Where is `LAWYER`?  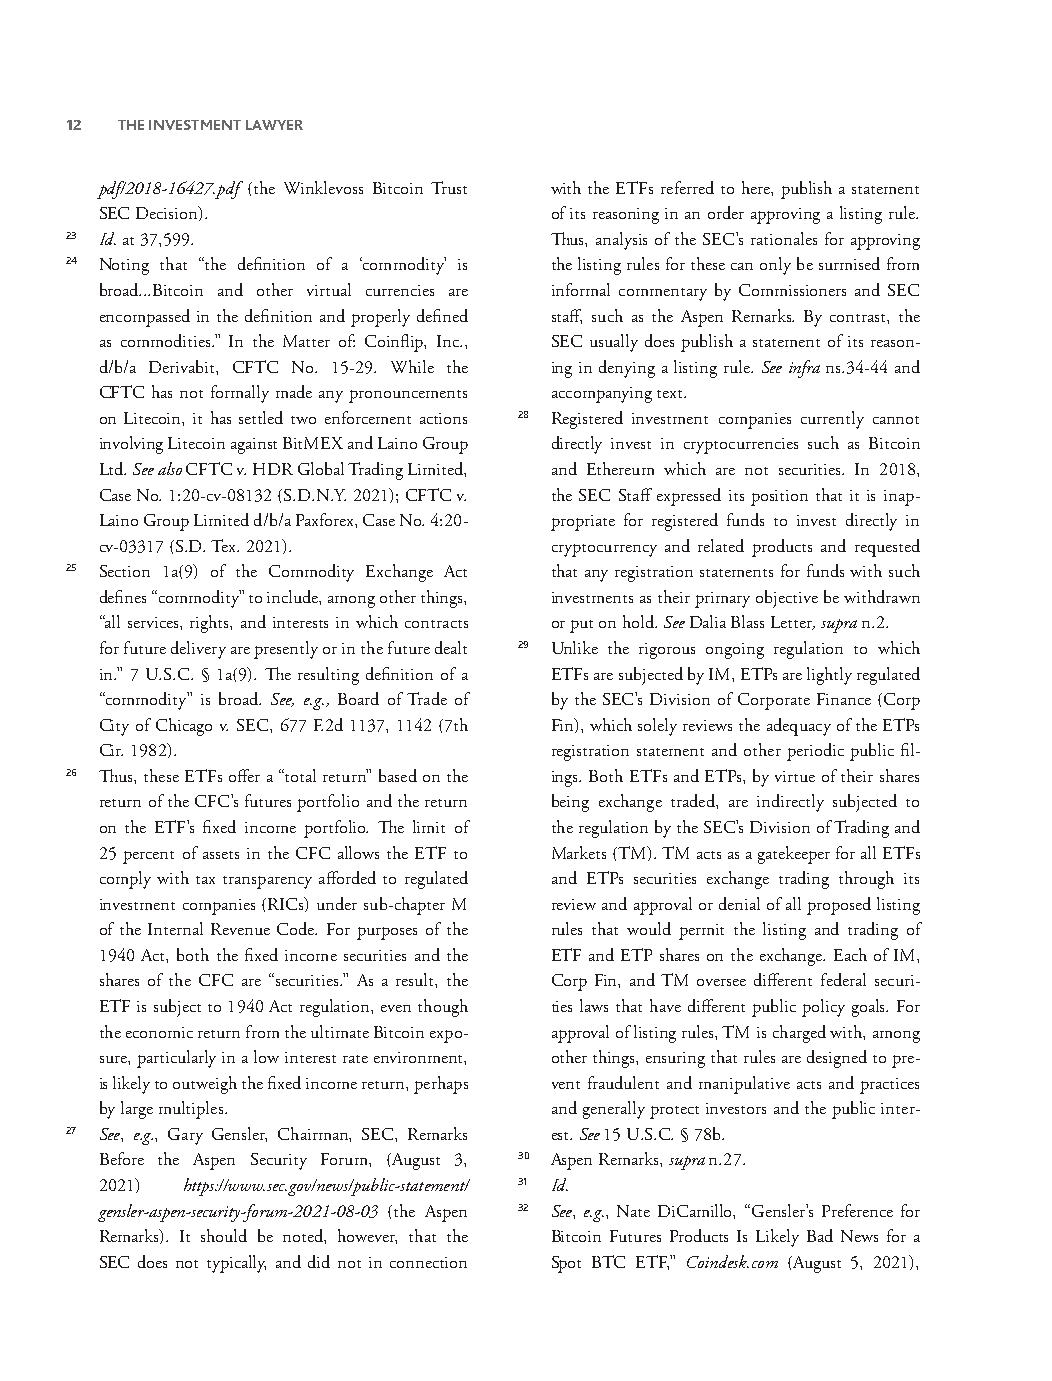 LAWYER is located at coordinates (274, 125).
